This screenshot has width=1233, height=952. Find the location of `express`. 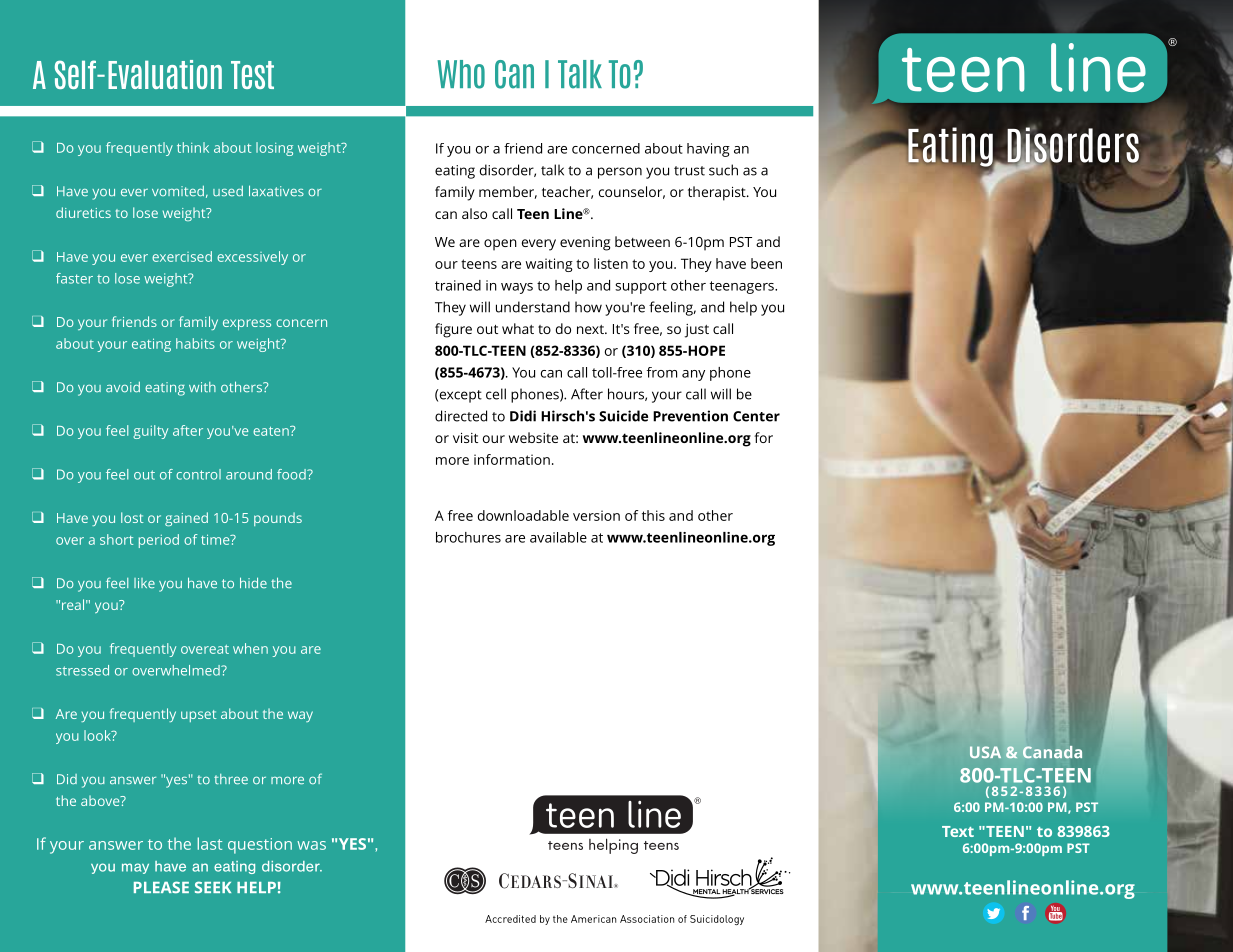

express is located at coordinates (247, 324).
